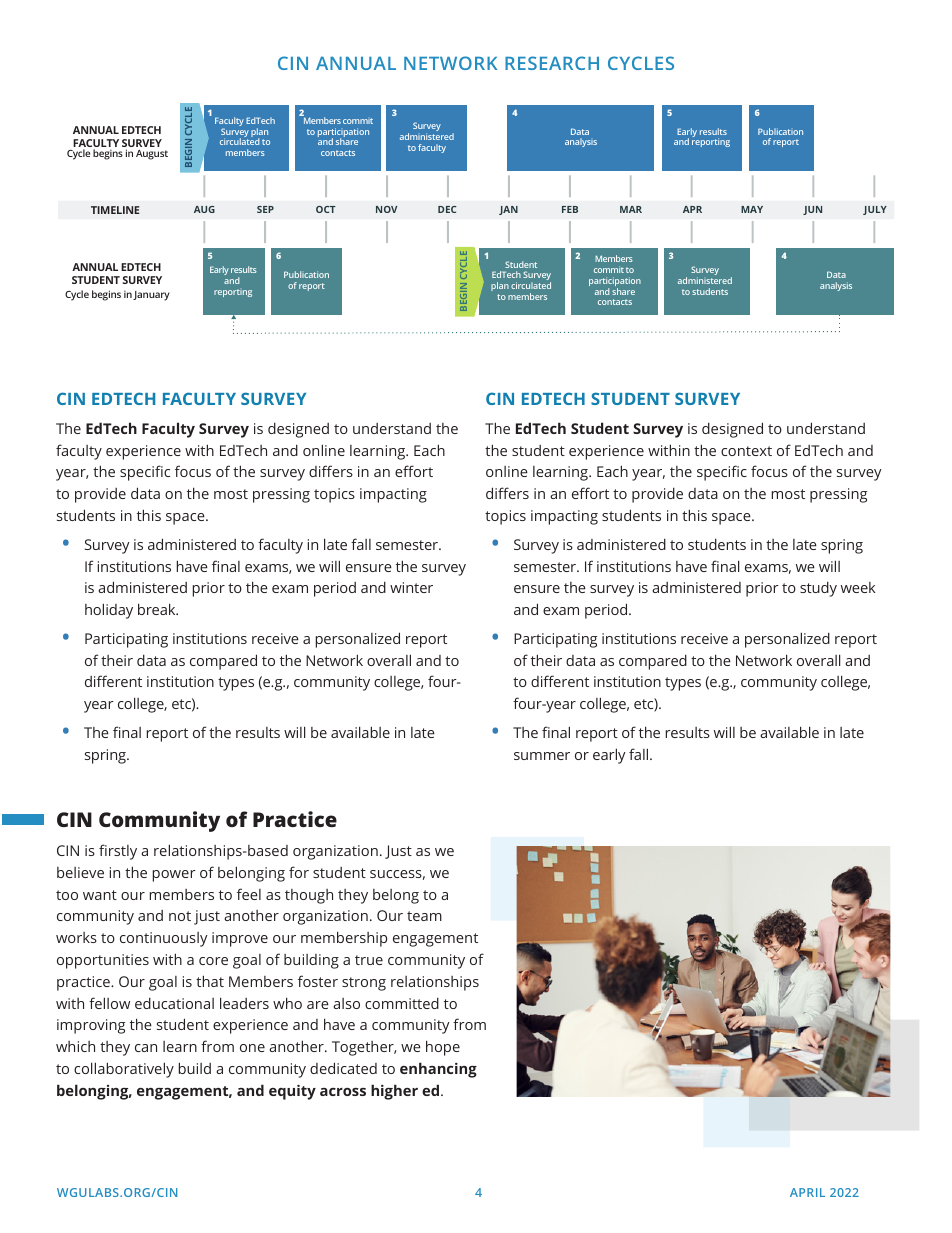 Image resolution: width=952 pixels, height=1233 pixels. Describe the element at coordinates (746, 451) in the image. I see `context` at that location.
